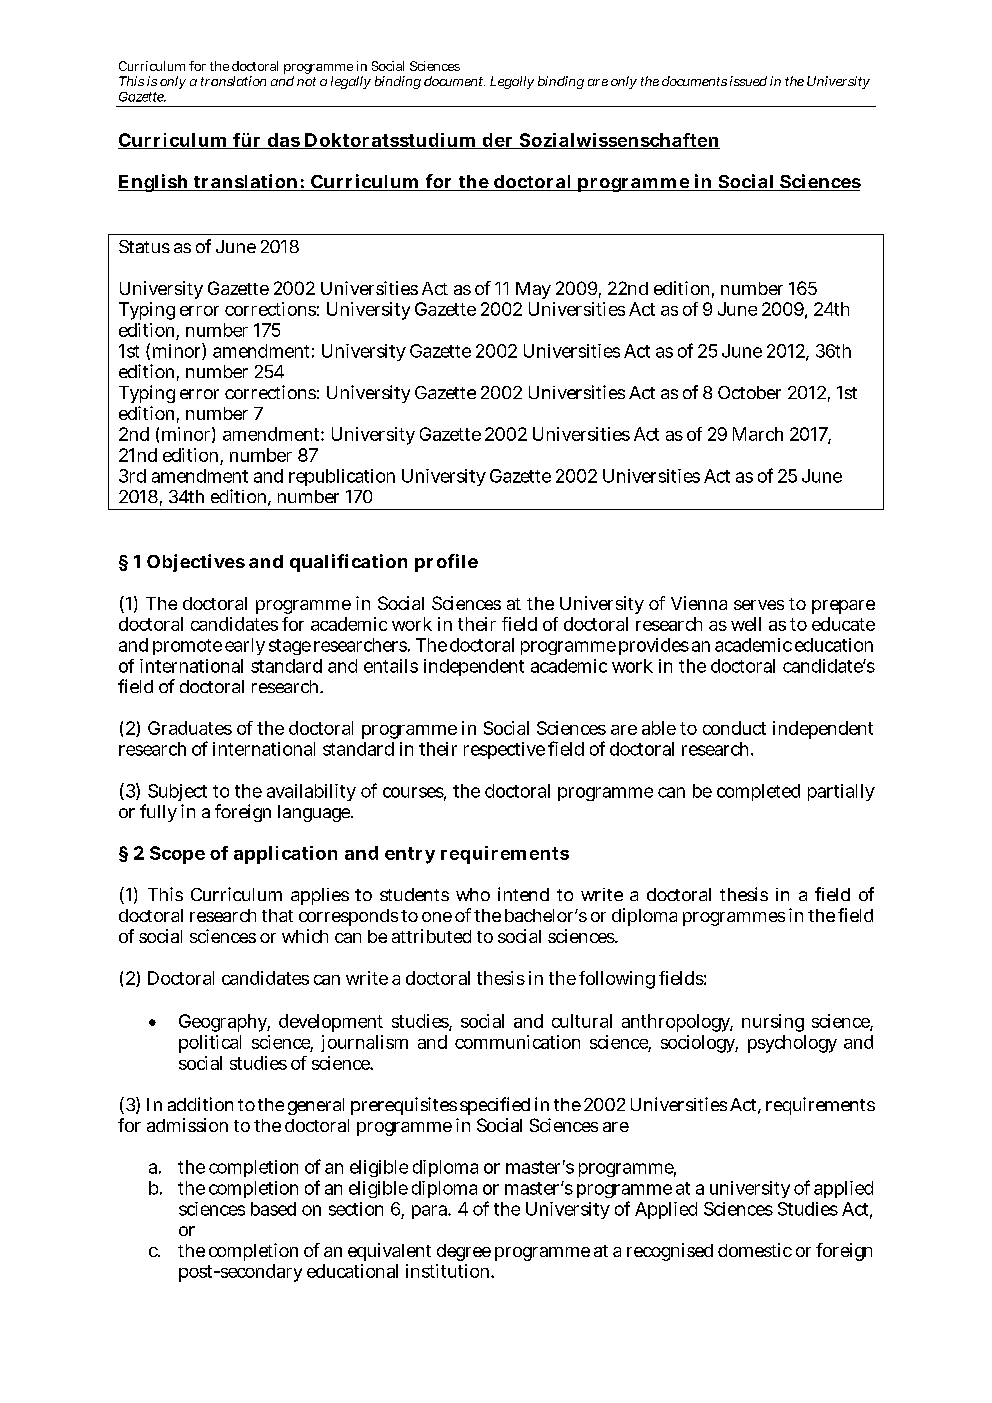  I want to click on completed, so click(758, 792).
